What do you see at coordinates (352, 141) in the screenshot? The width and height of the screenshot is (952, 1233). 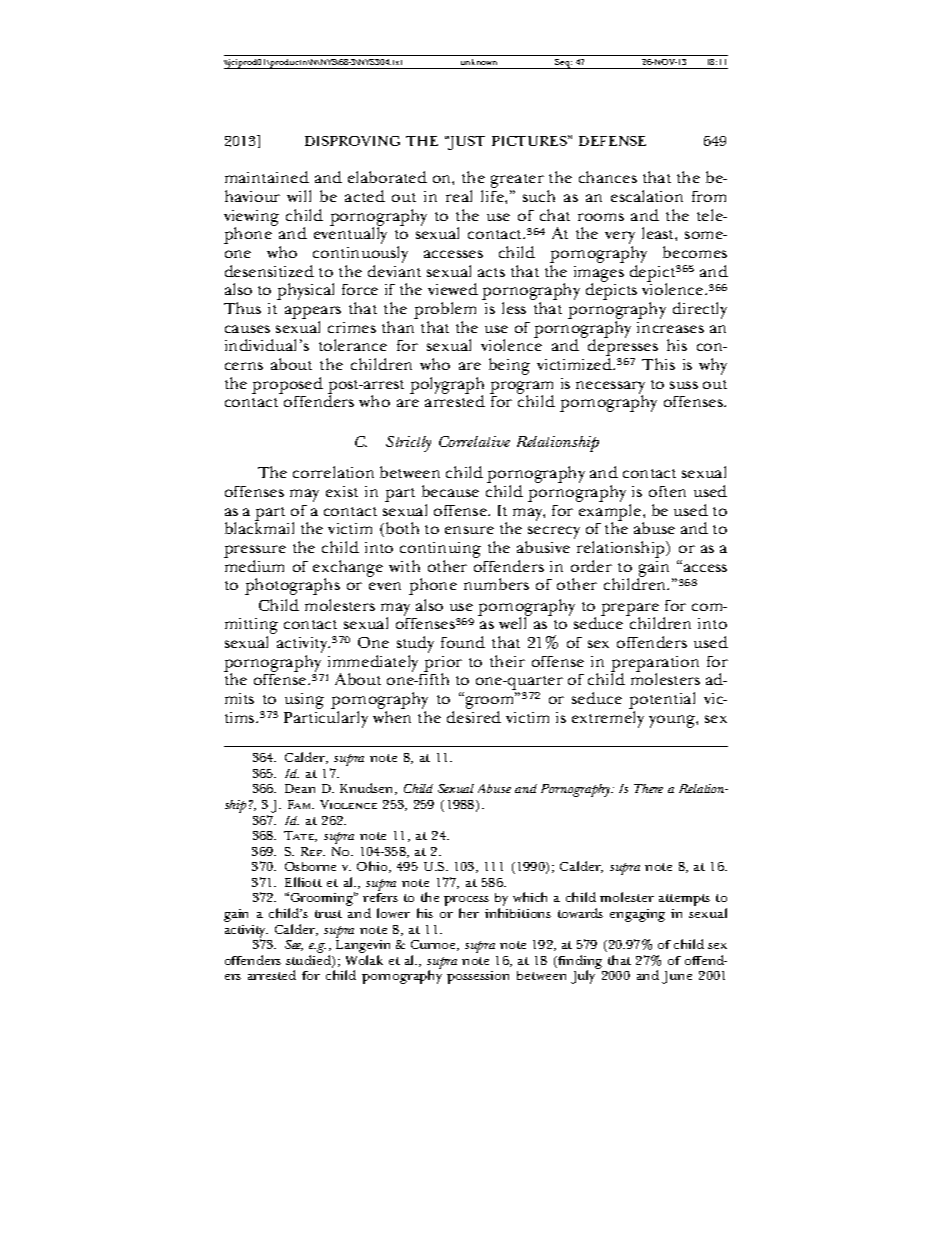 I see `DISPROVING` at bounding box center [352, 141].
